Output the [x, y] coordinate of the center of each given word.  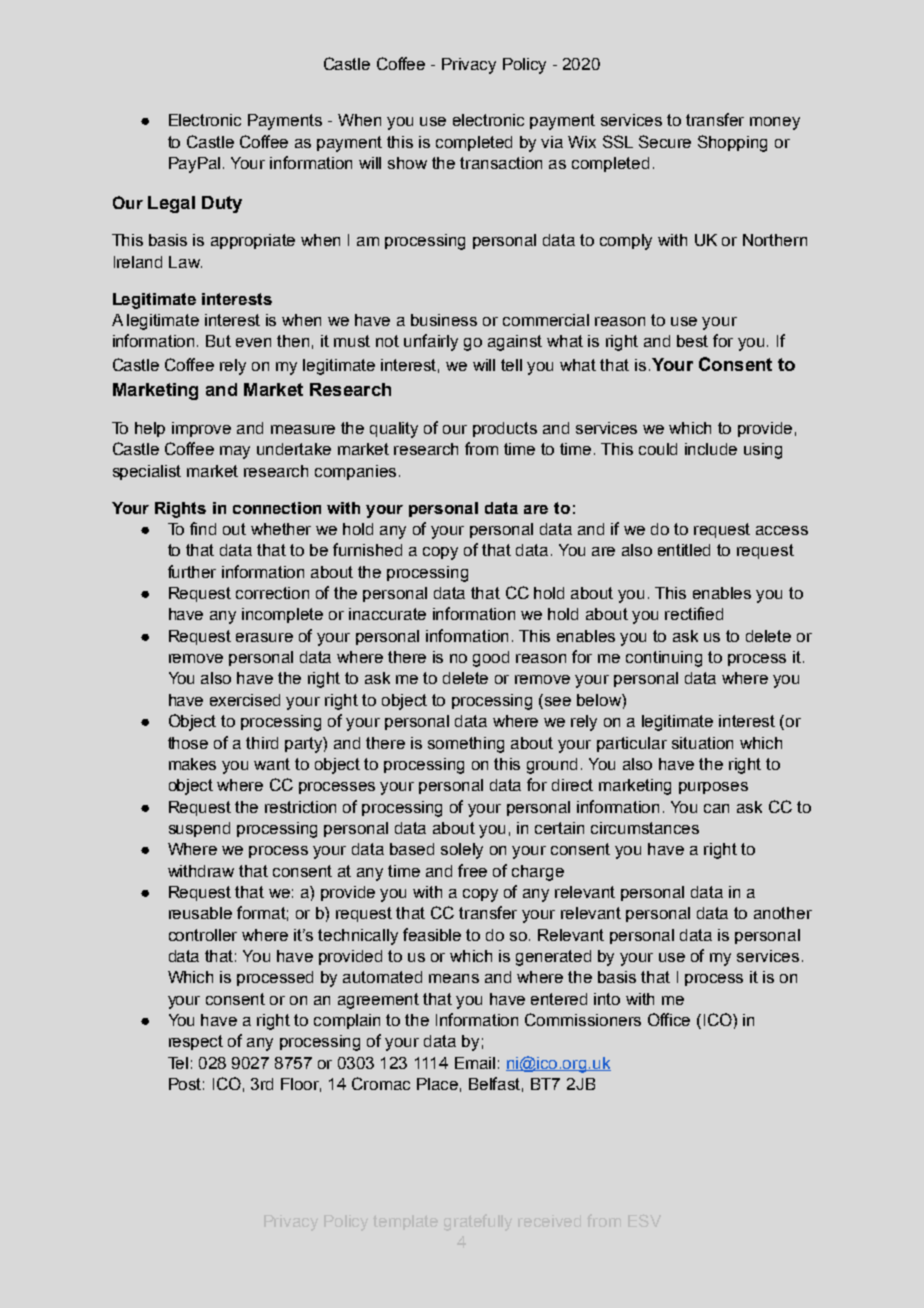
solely [462, 851]
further [192, 571]
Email [475, 1063]
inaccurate [387, 614]
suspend [199, 829]
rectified [694, 613]
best [692, 341]
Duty [222, 204]
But [218, 341]
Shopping [732, 143]
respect [196, 1042]
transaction [501, 163]
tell [511, 365]
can [716, 808]
